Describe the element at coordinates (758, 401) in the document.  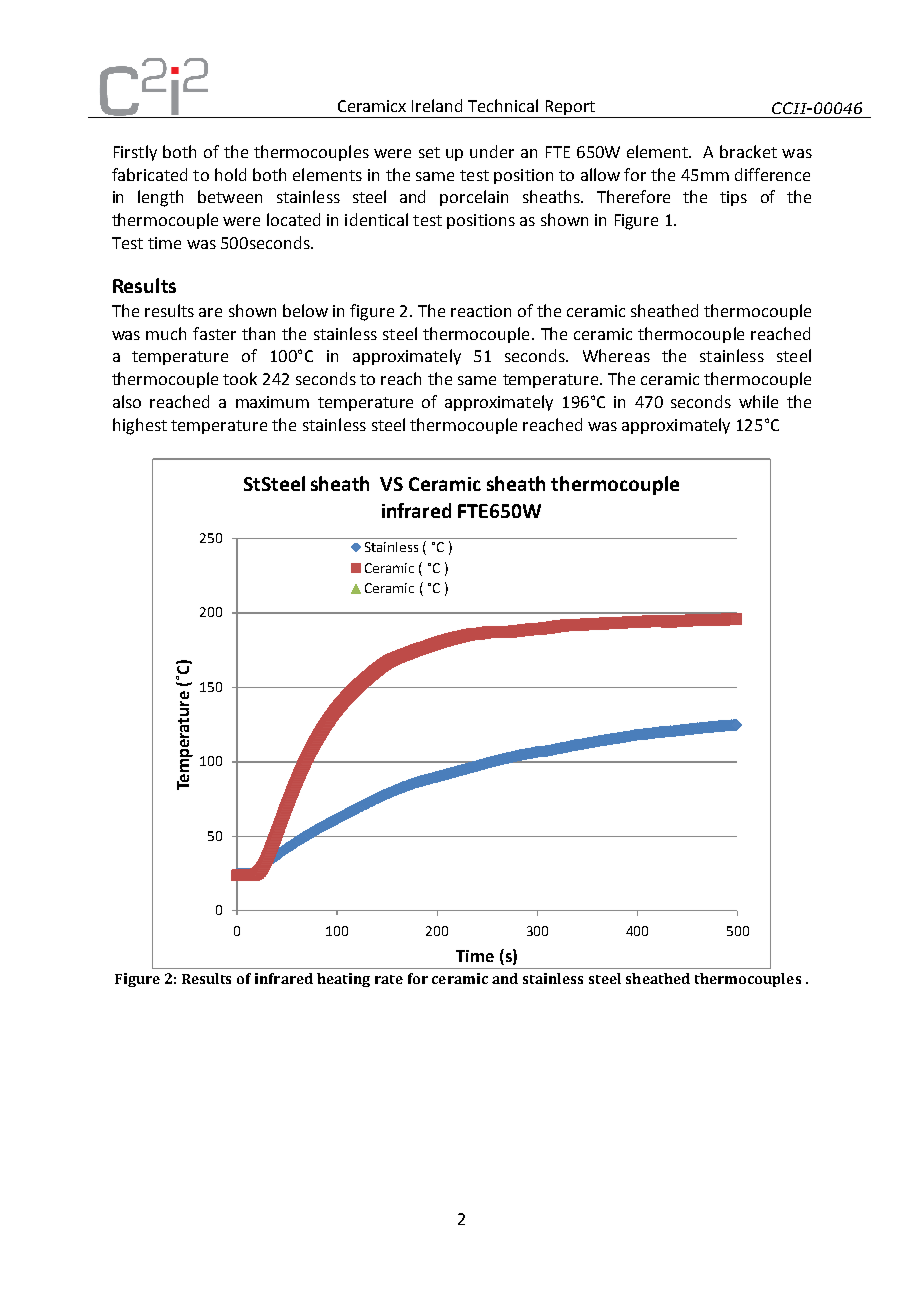
I see `while` at that location.
